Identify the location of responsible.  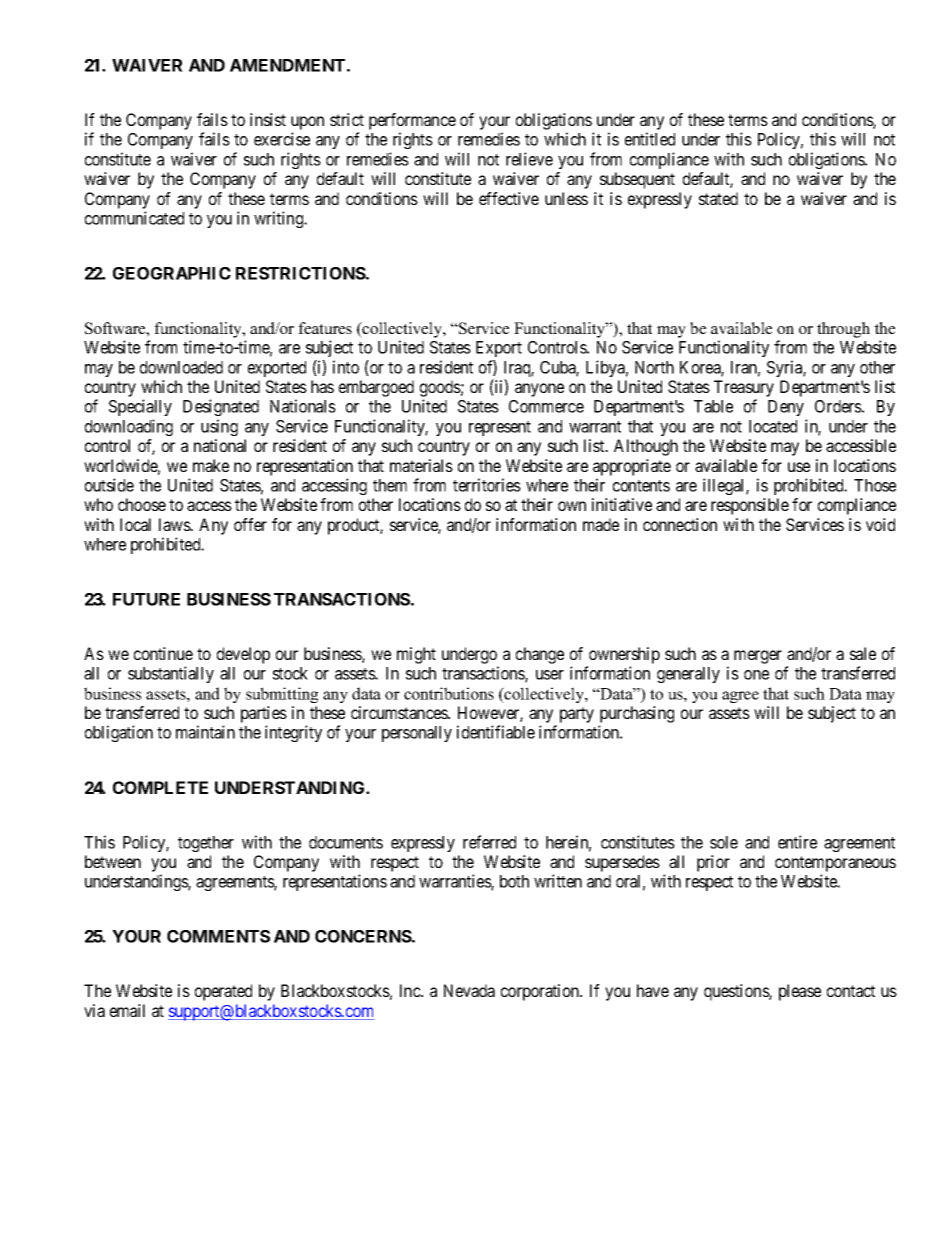
(750, 506).
